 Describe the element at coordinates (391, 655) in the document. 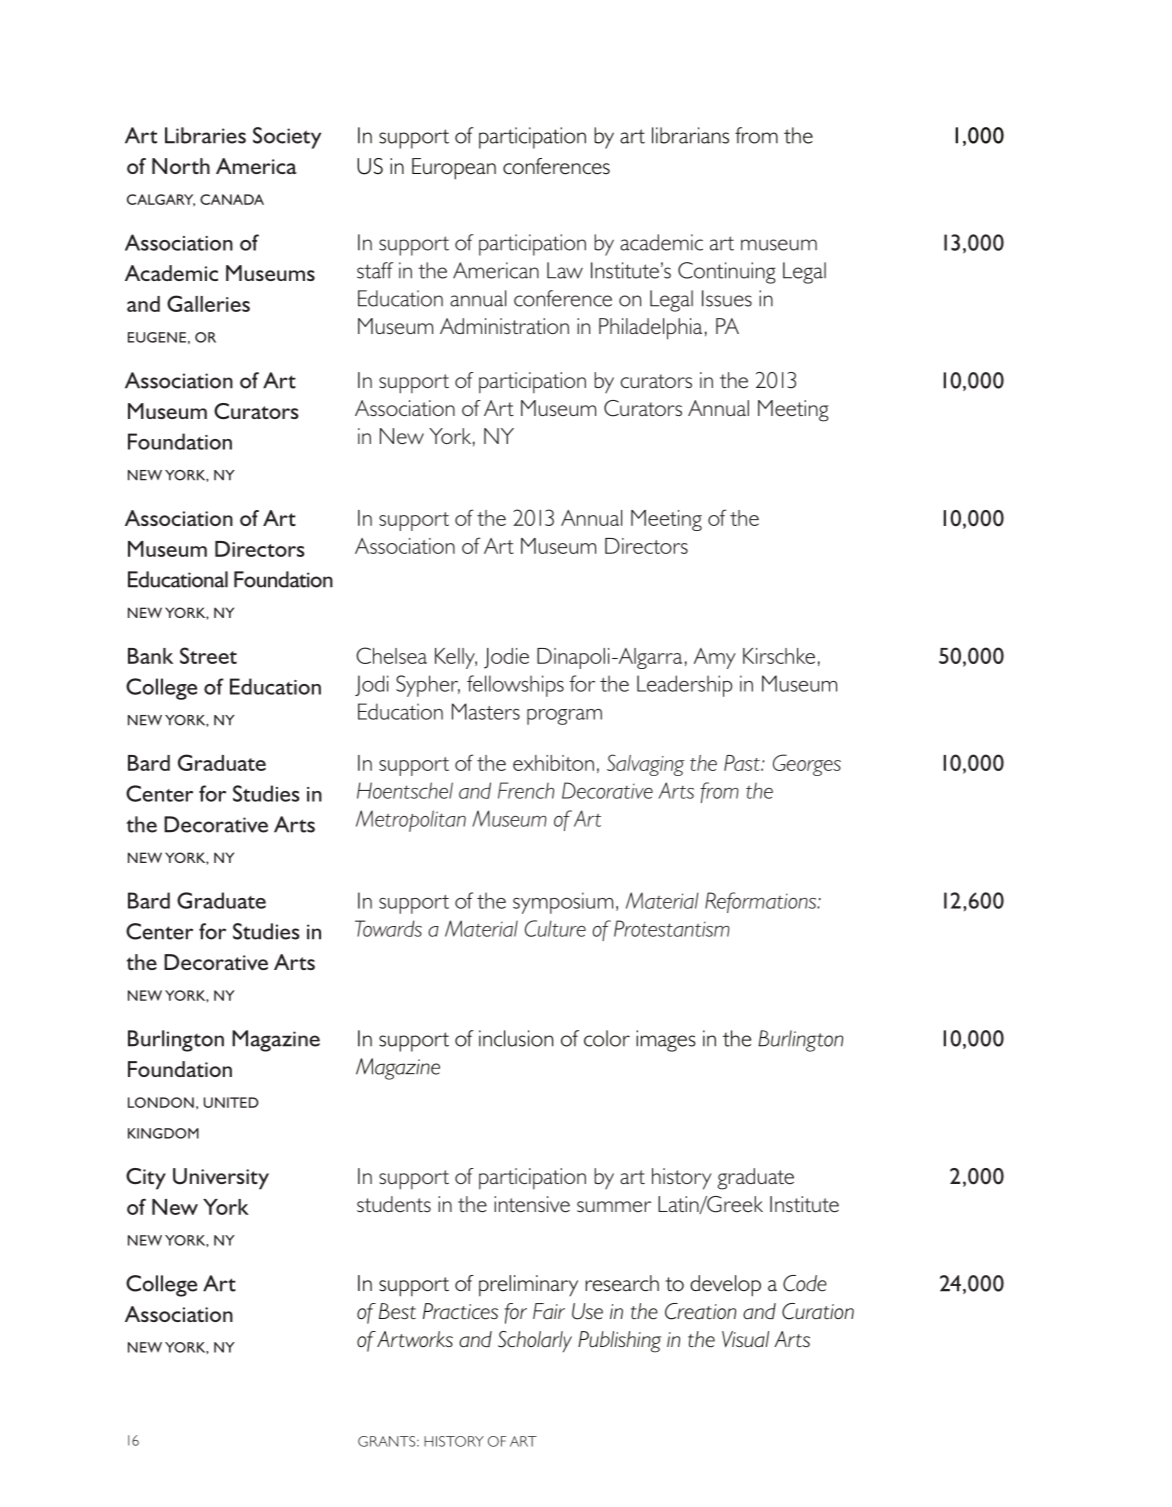

I see `Chelsea` at that location.
